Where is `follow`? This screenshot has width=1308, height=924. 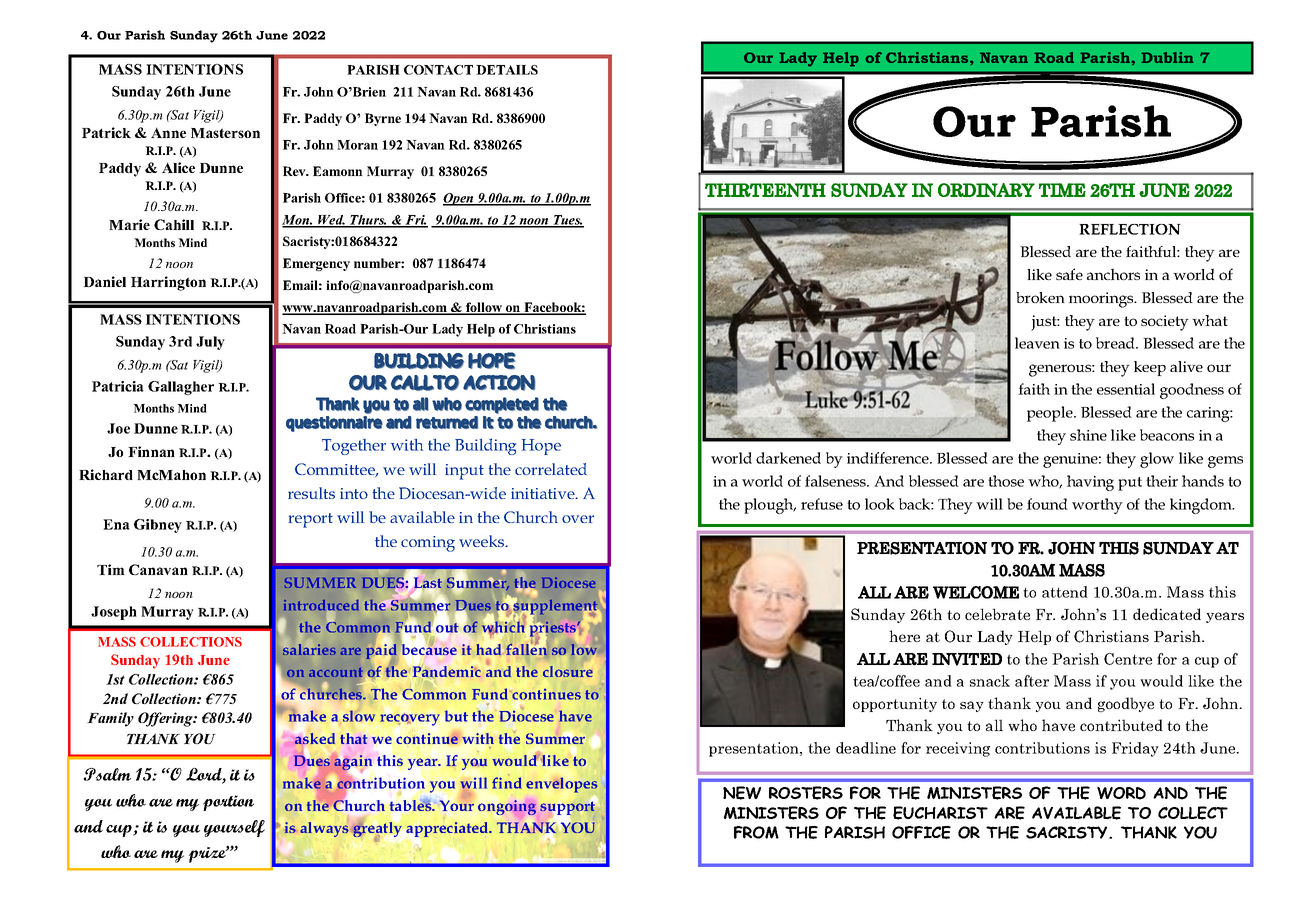 follow is located at coordinates (484, 308).
